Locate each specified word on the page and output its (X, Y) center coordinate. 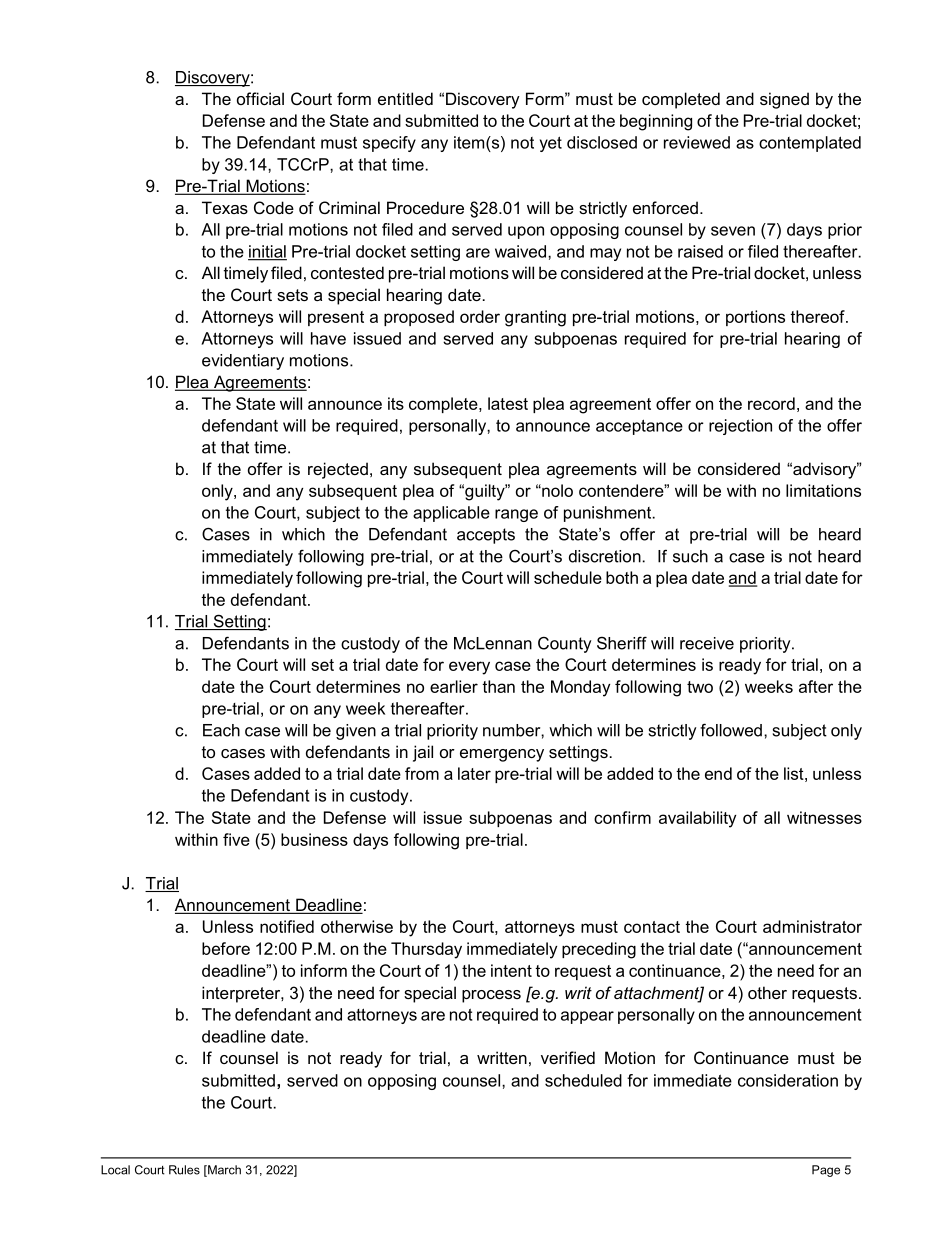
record (771, 403)
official (260, 98)
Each (221, 730)
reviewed (697, 142)
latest (508, 403)
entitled (405, 98)
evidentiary (243, 362)
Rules (184, 1170)
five (236, 839)
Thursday (426, 950)
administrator (812, 926)
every (469, 668)
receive (707, 643)
